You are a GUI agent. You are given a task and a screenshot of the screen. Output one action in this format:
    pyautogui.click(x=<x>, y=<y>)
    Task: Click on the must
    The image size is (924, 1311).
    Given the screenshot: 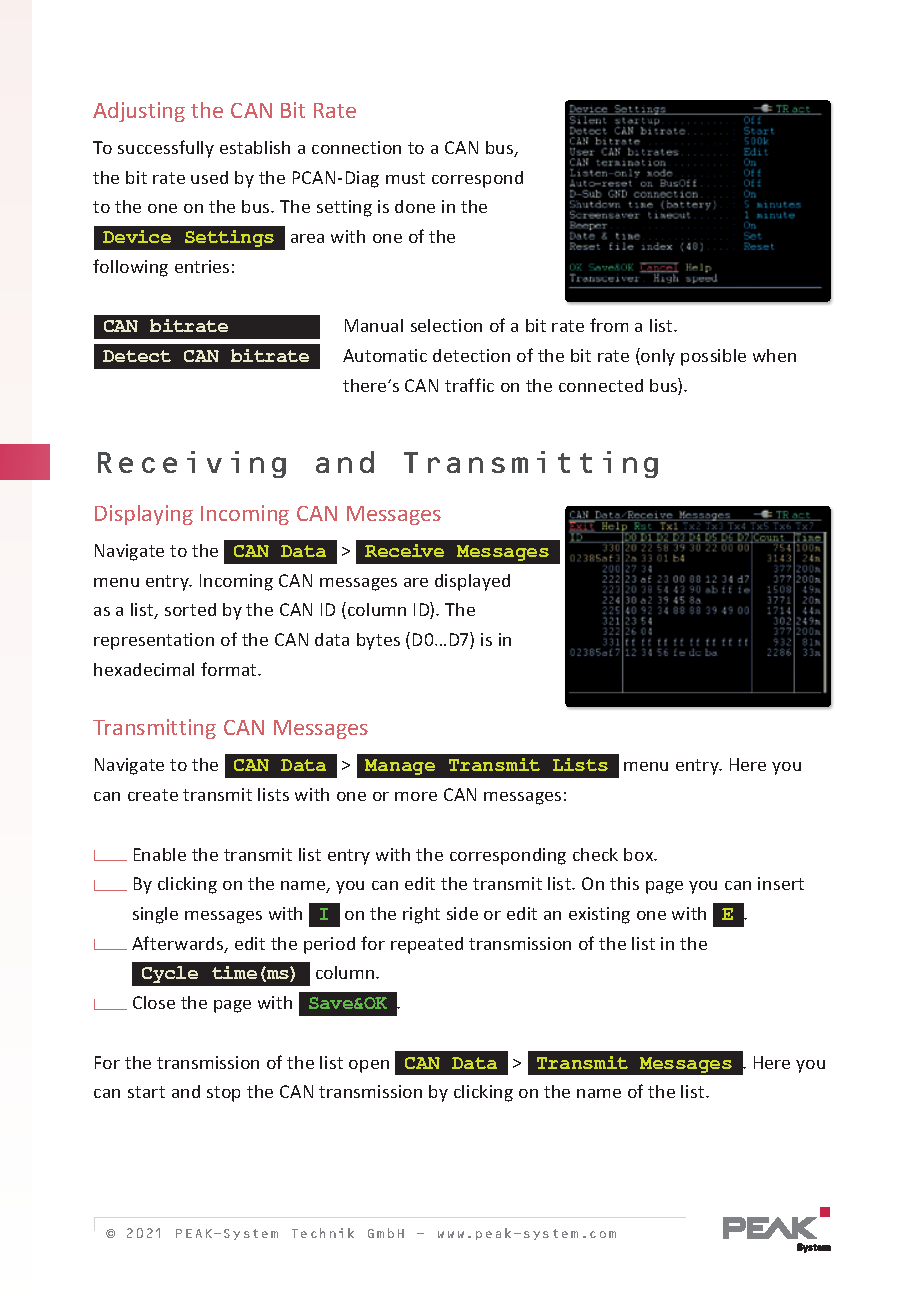 What is the action you would take?
    pyautogui.click(x=405, y=178)
